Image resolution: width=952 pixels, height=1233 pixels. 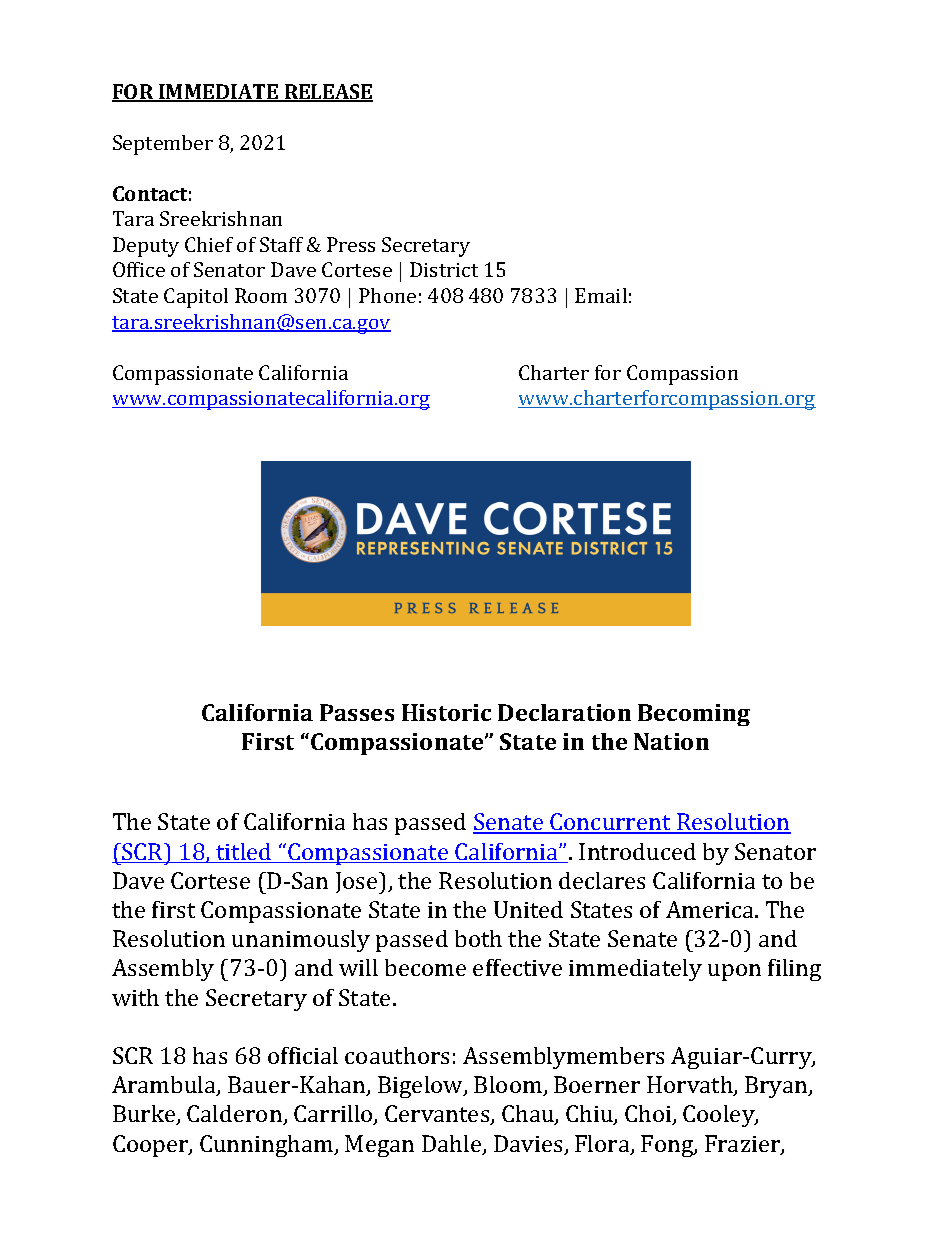 I want to click on Calderon, so click(x=236, y=1115).
